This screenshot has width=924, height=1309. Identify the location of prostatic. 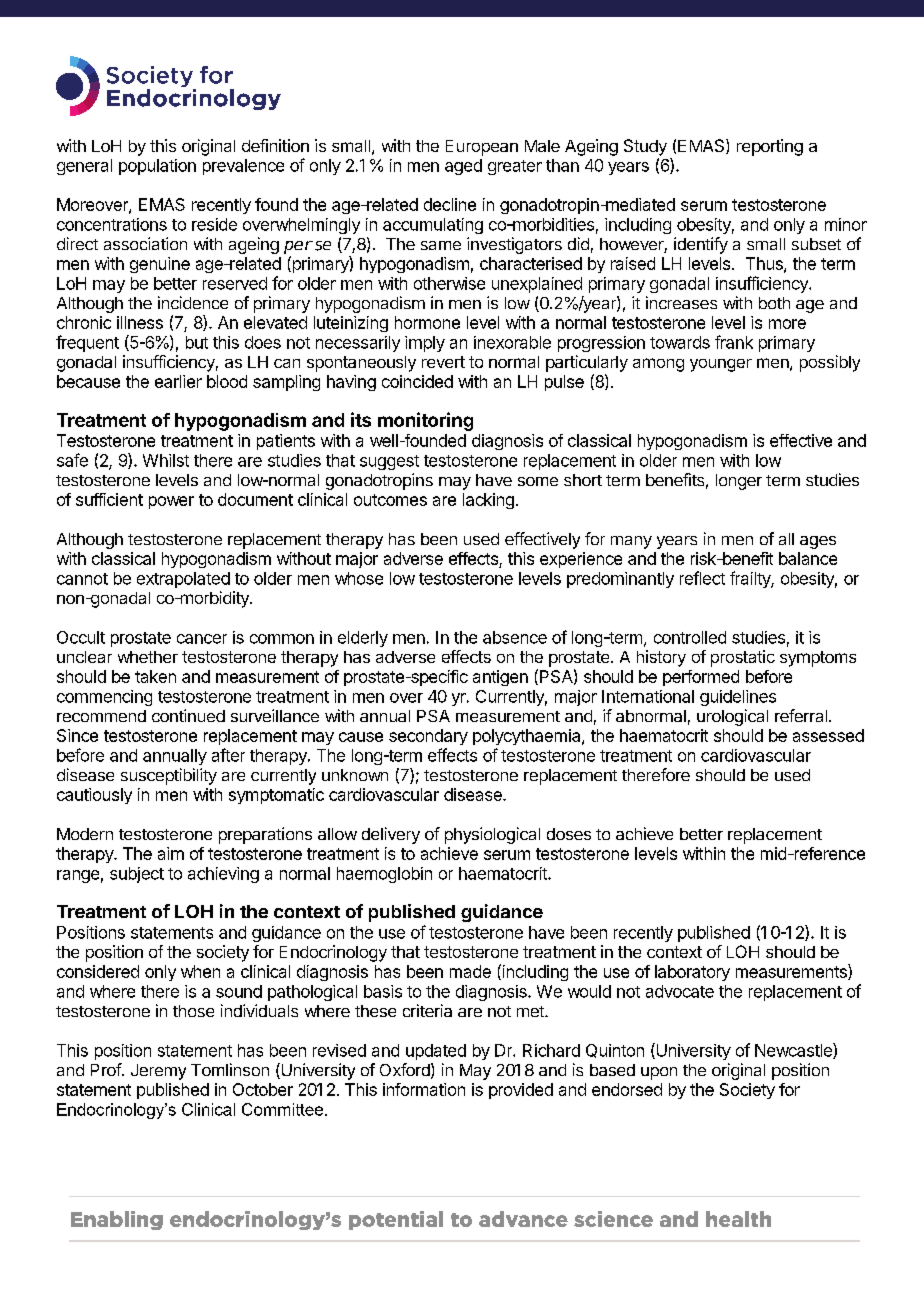
(743, 658).
